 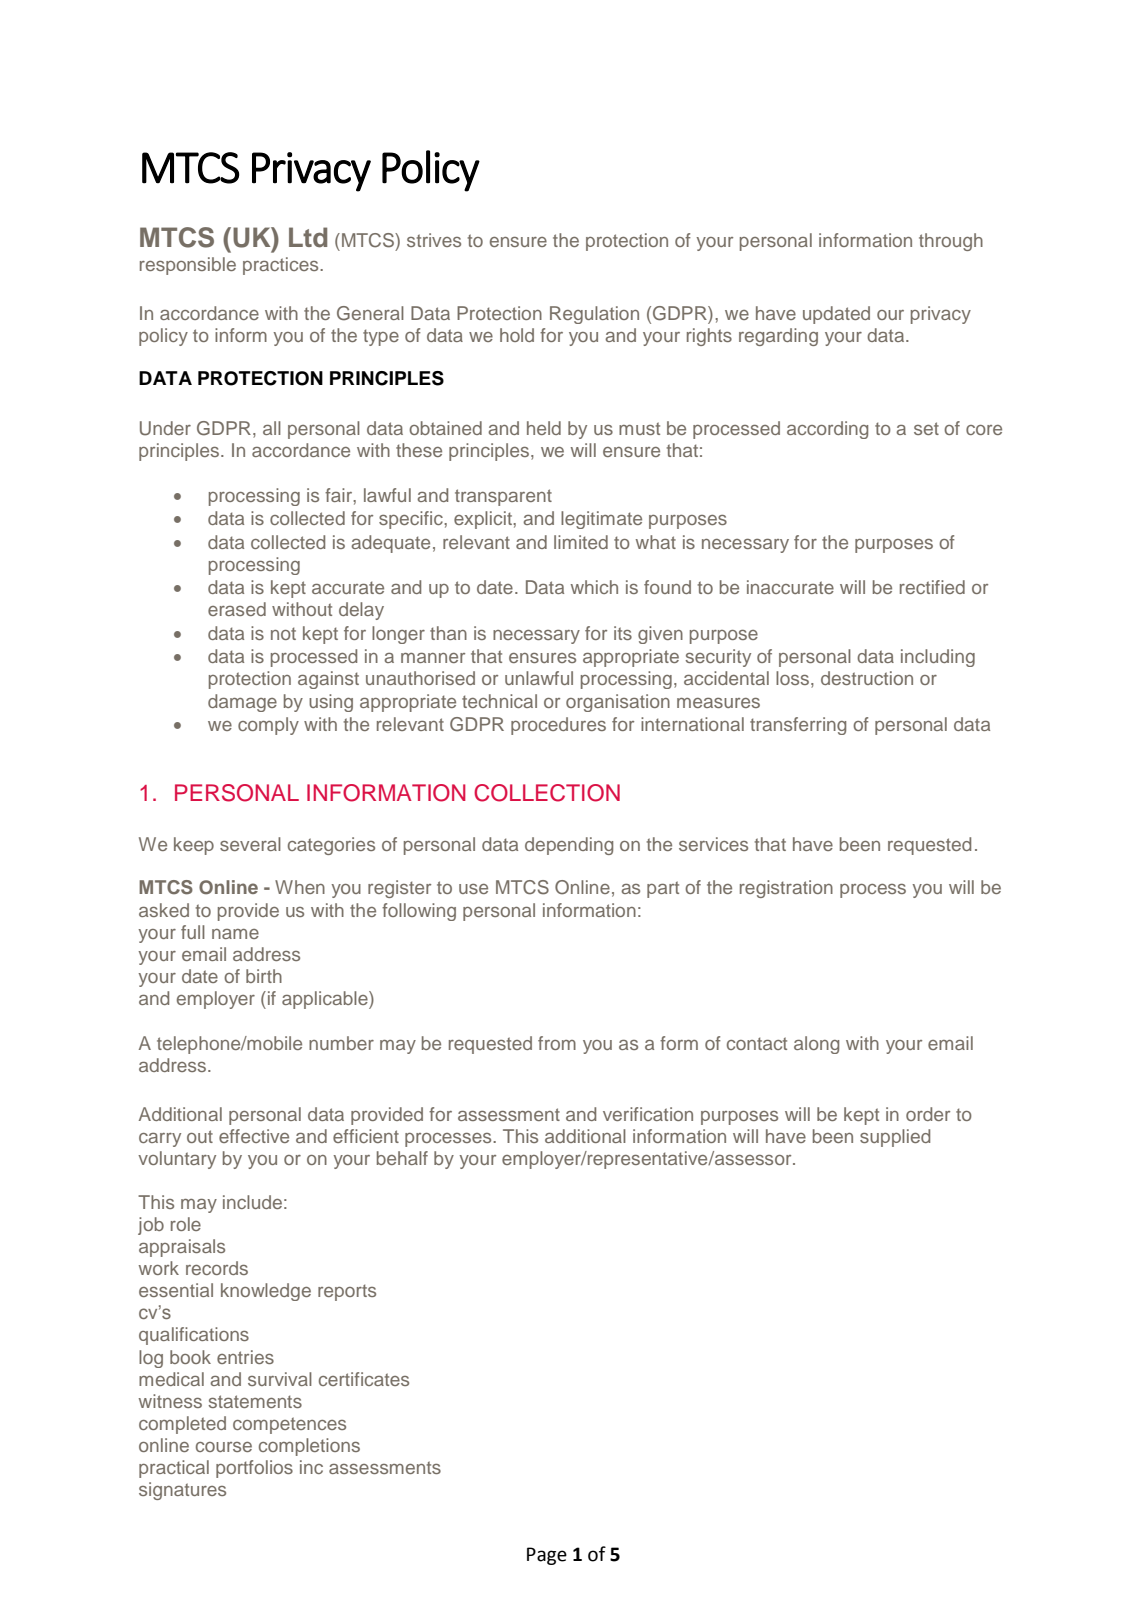 What do you see at coordinates (242, 703) in the document?
I see `damage` at bounding box center [242, 703].
